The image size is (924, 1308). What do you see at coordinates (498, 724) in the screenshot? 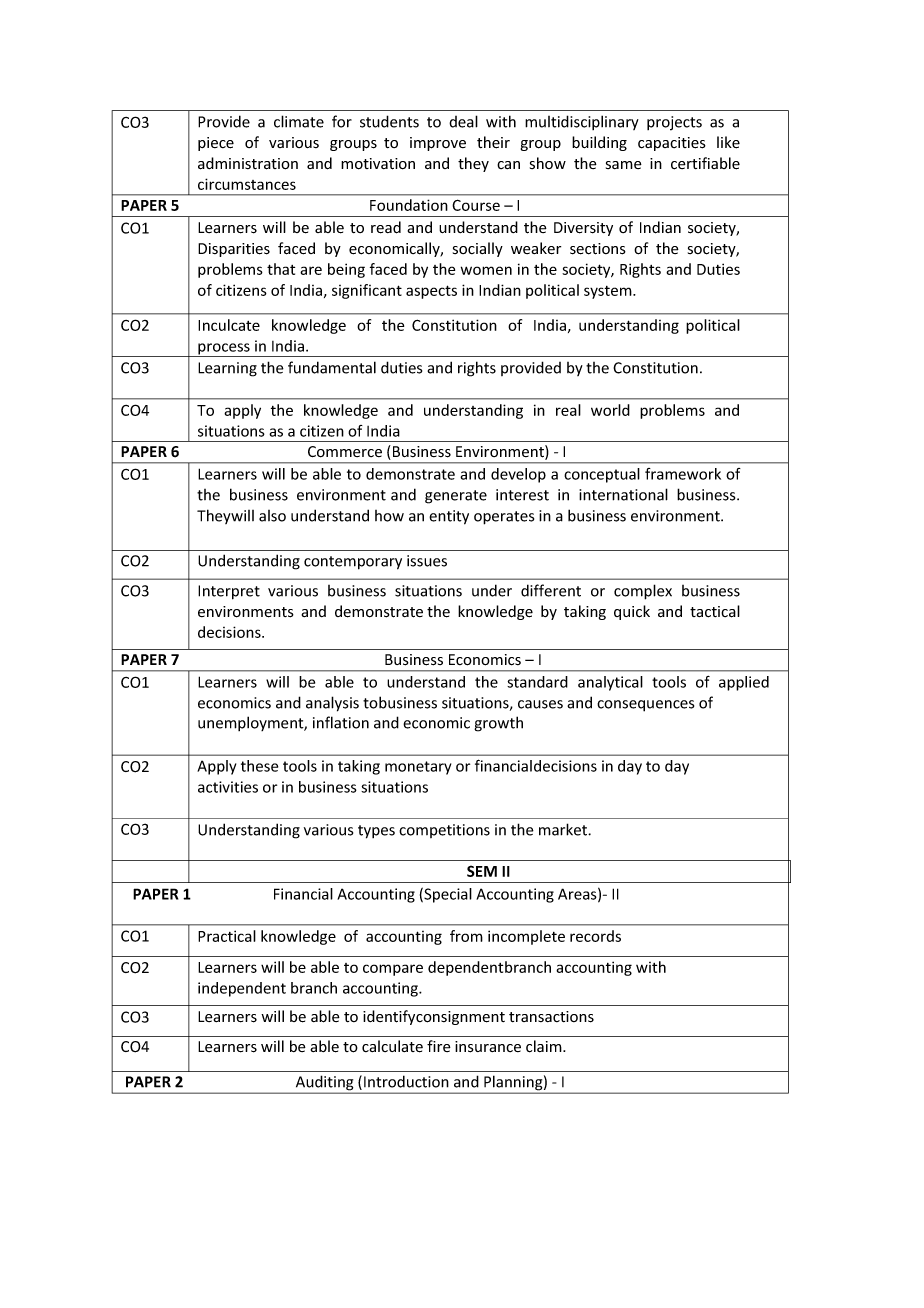
I see `growth` at bounding box center [498, 724].
